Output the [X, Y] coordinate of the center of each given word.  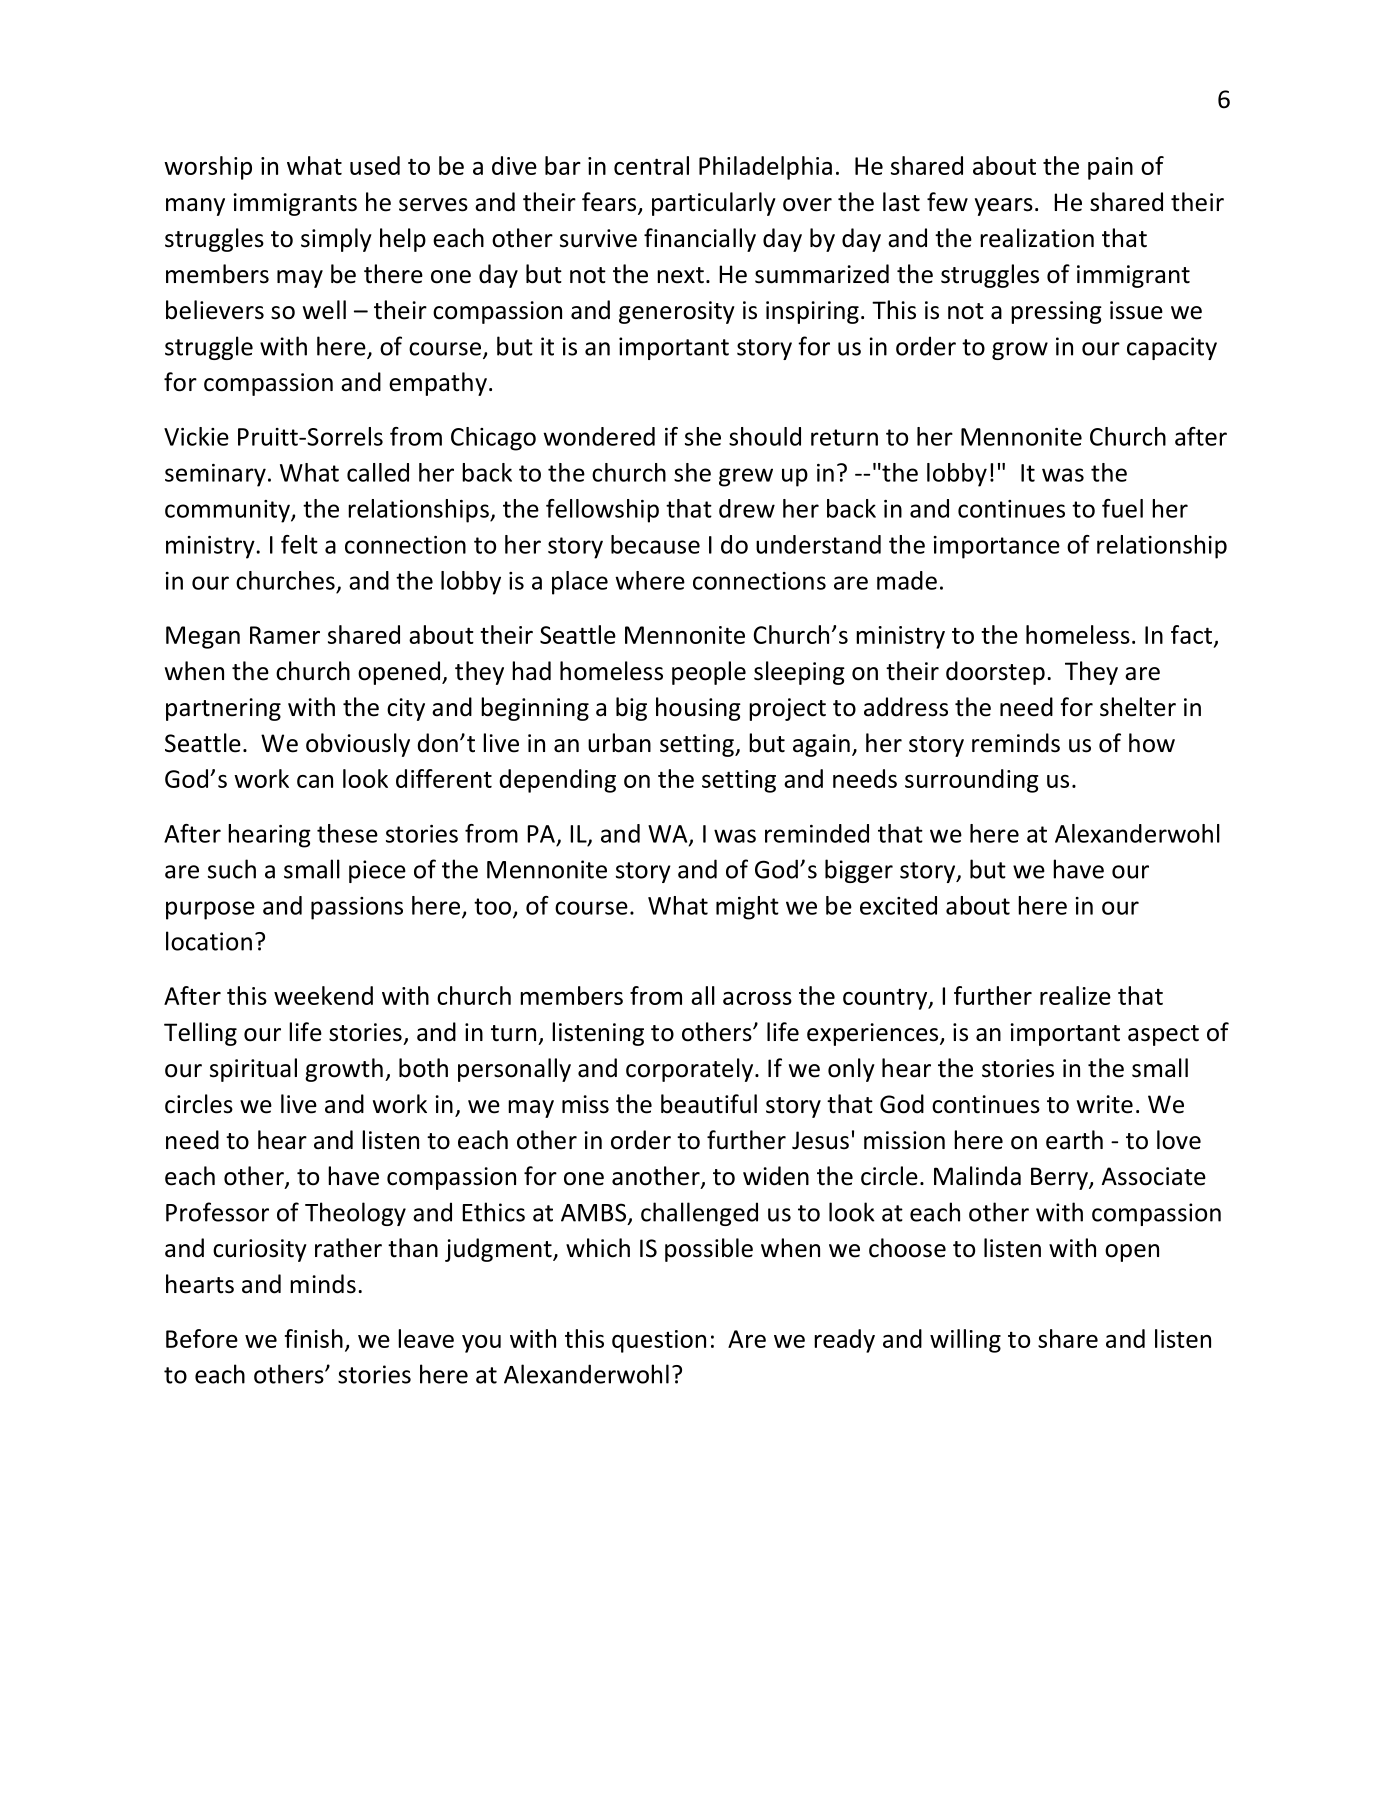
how [1152, 743]
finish [314, 1338]
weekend [323, 995]
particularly [714, 204]
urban [619, 743]
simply [336, 240]
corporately [691, 1070]
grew [746, 477]
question [659, 1341]
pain [1110, 168]
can [315, 781]
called [378, 472]
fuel [1122, 508]
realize [1075, 995]
